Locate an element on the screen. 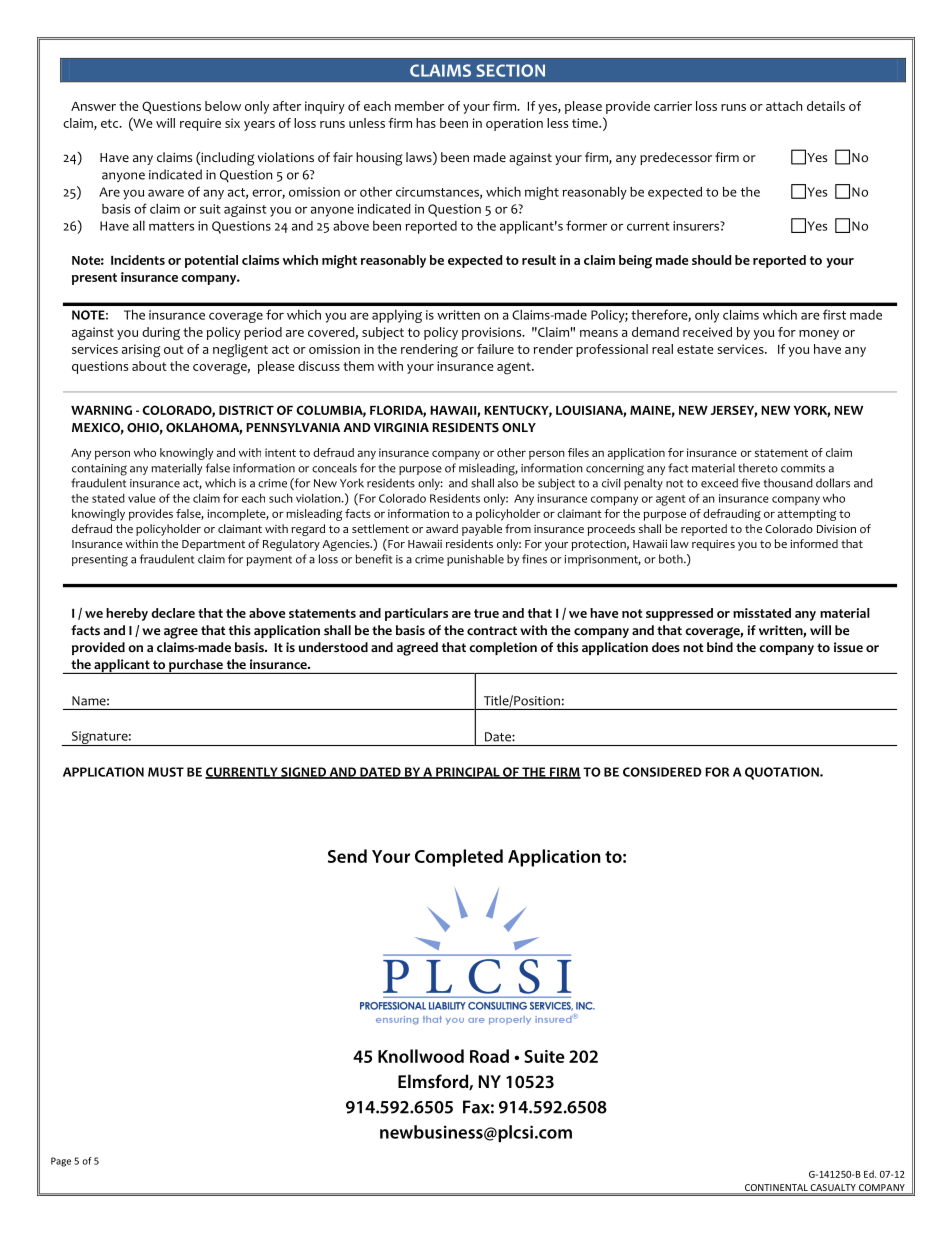  member is located at coordinates (419, 106).
